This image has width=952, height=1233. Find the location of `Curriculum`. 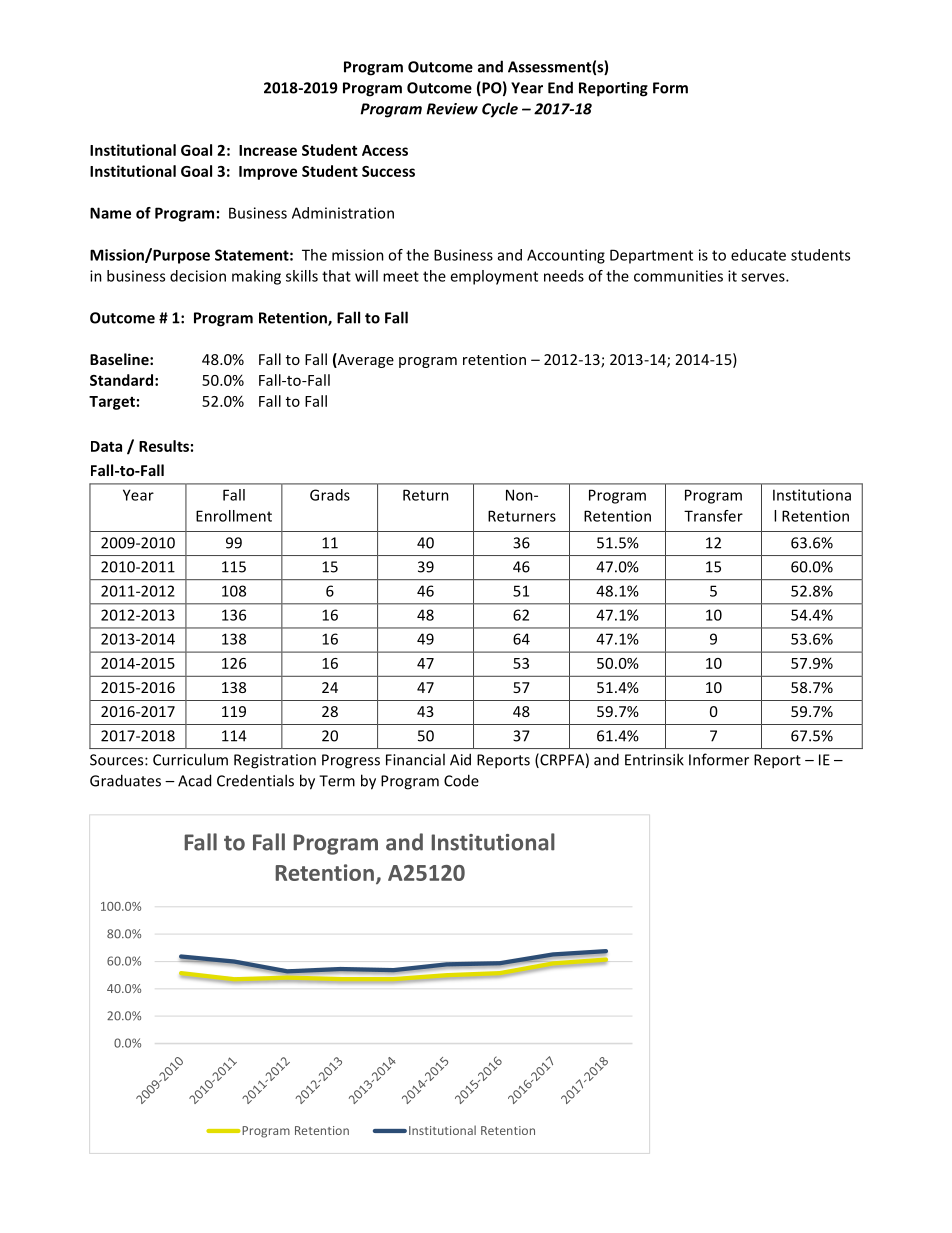

Curriculum is located at coordinates (190, 759).
